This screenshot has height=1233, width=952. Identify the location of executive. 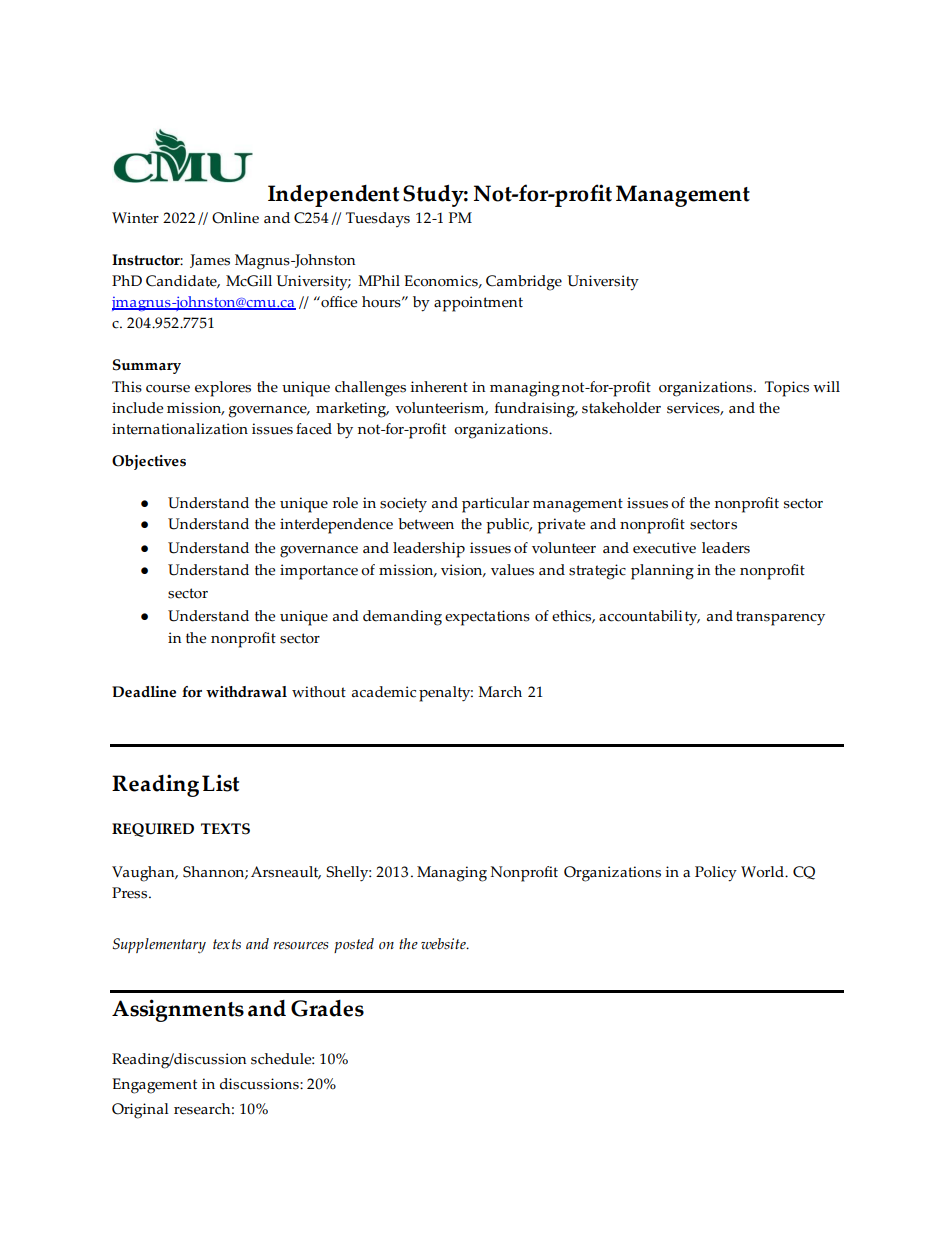
(664, 548).
